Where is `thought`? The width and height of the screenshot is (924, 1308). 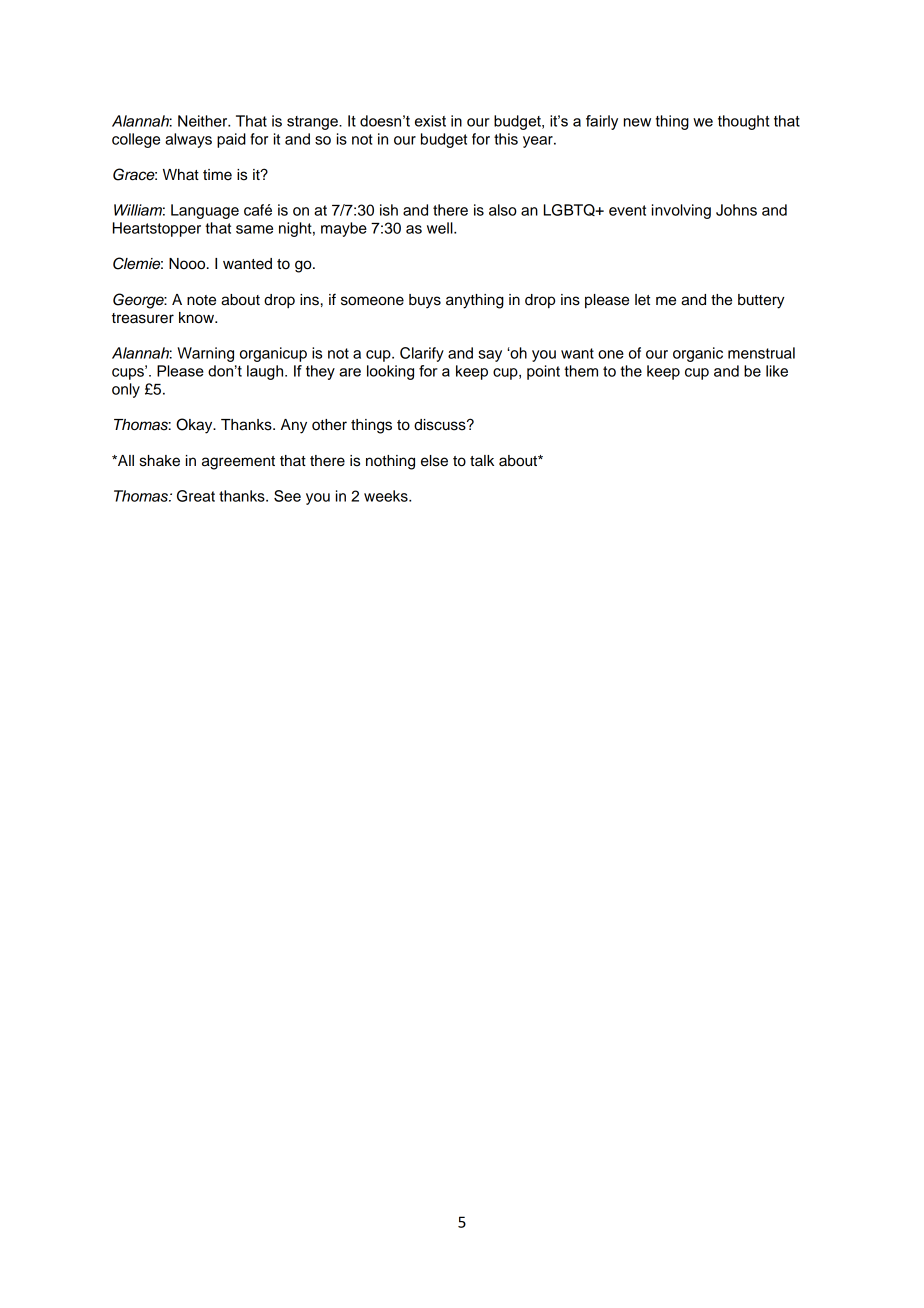
thought is located at coordinates (743, 122).
